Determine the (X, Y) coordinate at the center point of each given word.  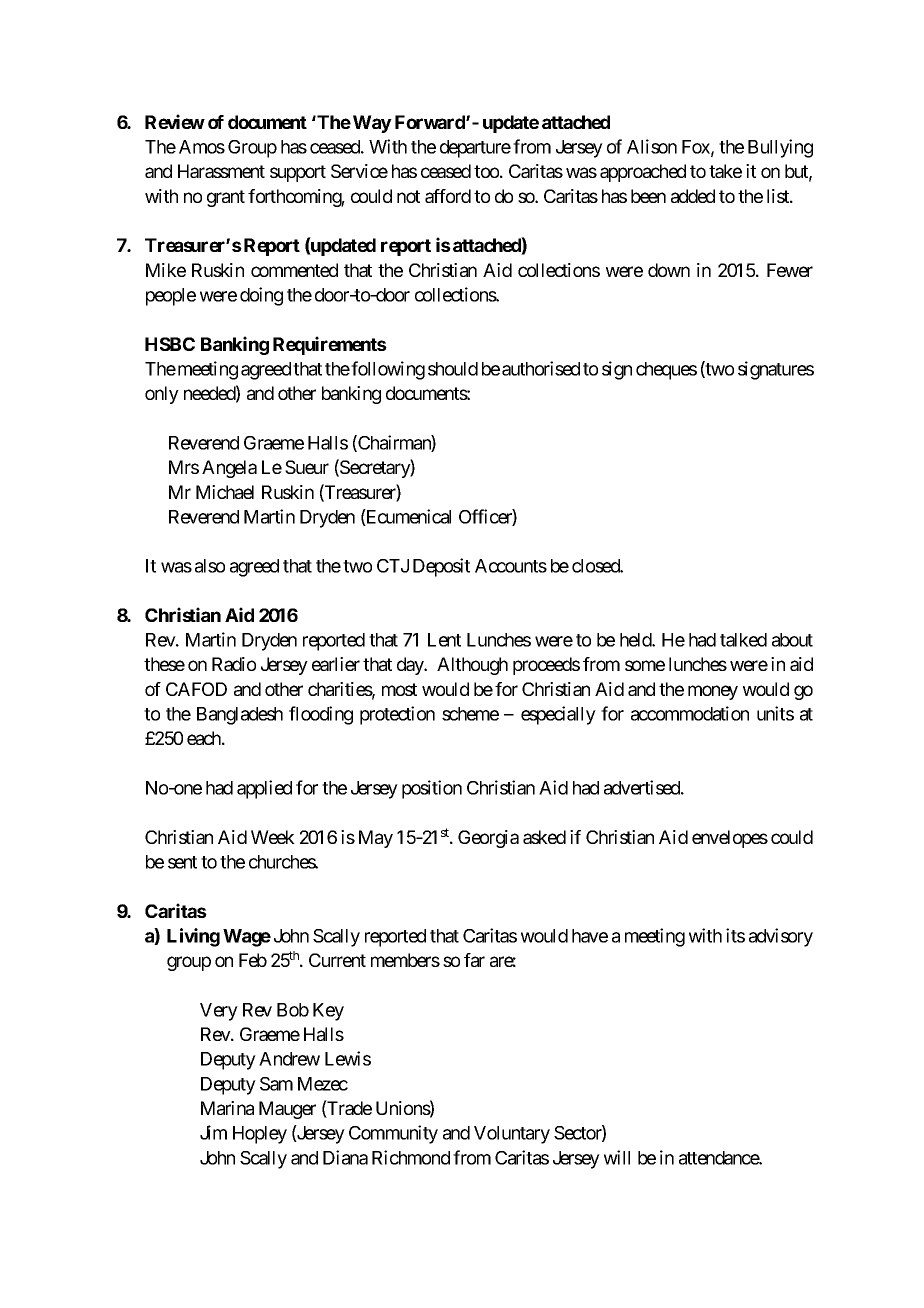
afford (448, 196)
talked (743, 640)
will (617, 1157)
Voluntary (512, 1135)
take (725, 171)
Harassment (221, 171)
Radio (234, 664)
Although (472, 666)
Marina (227, 1108)
